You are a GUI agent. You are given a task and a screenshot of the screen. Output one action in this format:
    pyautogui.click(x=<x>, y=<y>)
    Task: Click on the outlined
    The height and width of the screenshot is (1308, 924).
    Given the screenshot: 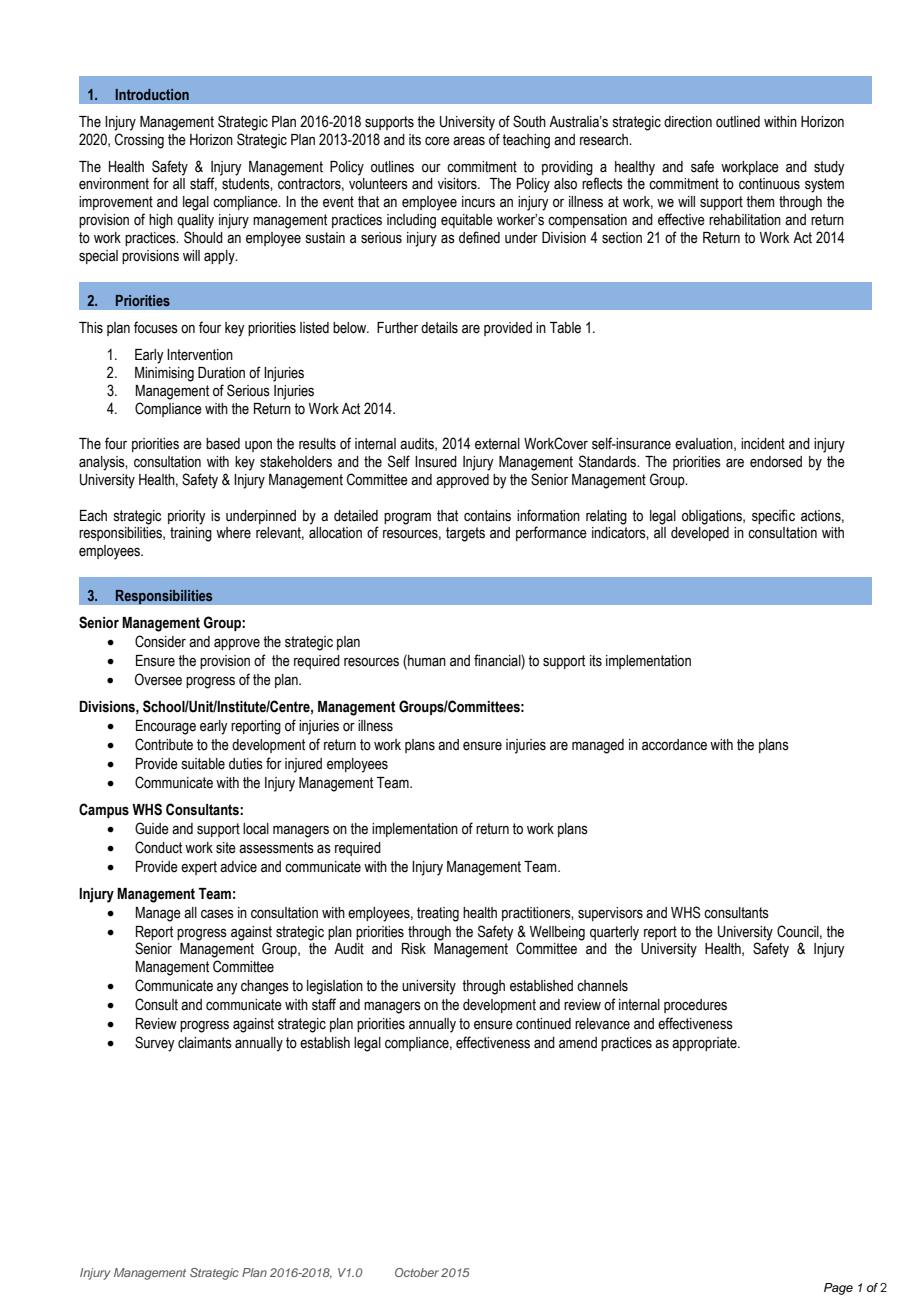 What is the action you would take?
    pyautogui.click(x=738, y=122)
